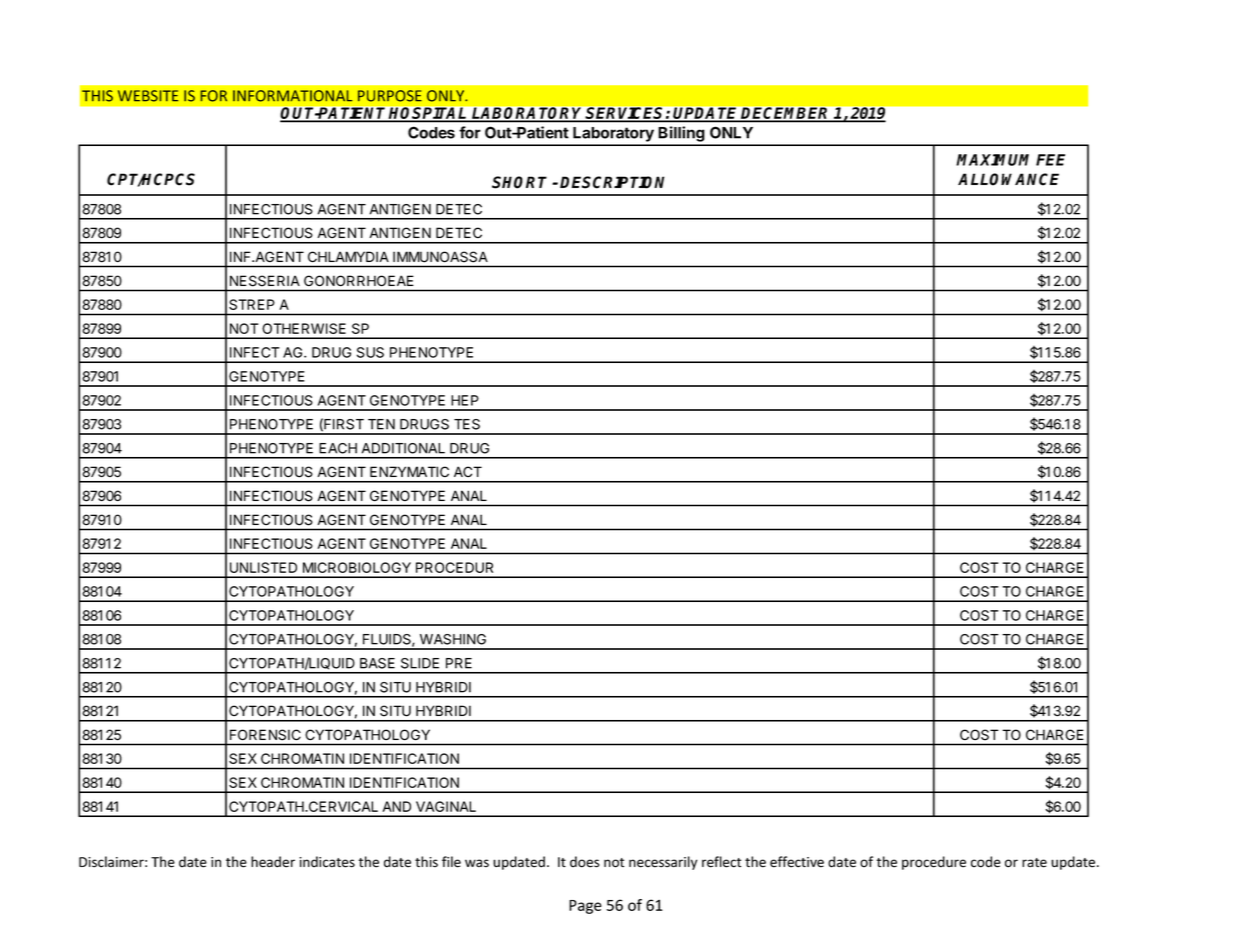 This page has width=1233, height=952. What do you see at coordinates (468, 471) in the page?
I see `ACT` at bounding box center [468, 471].
